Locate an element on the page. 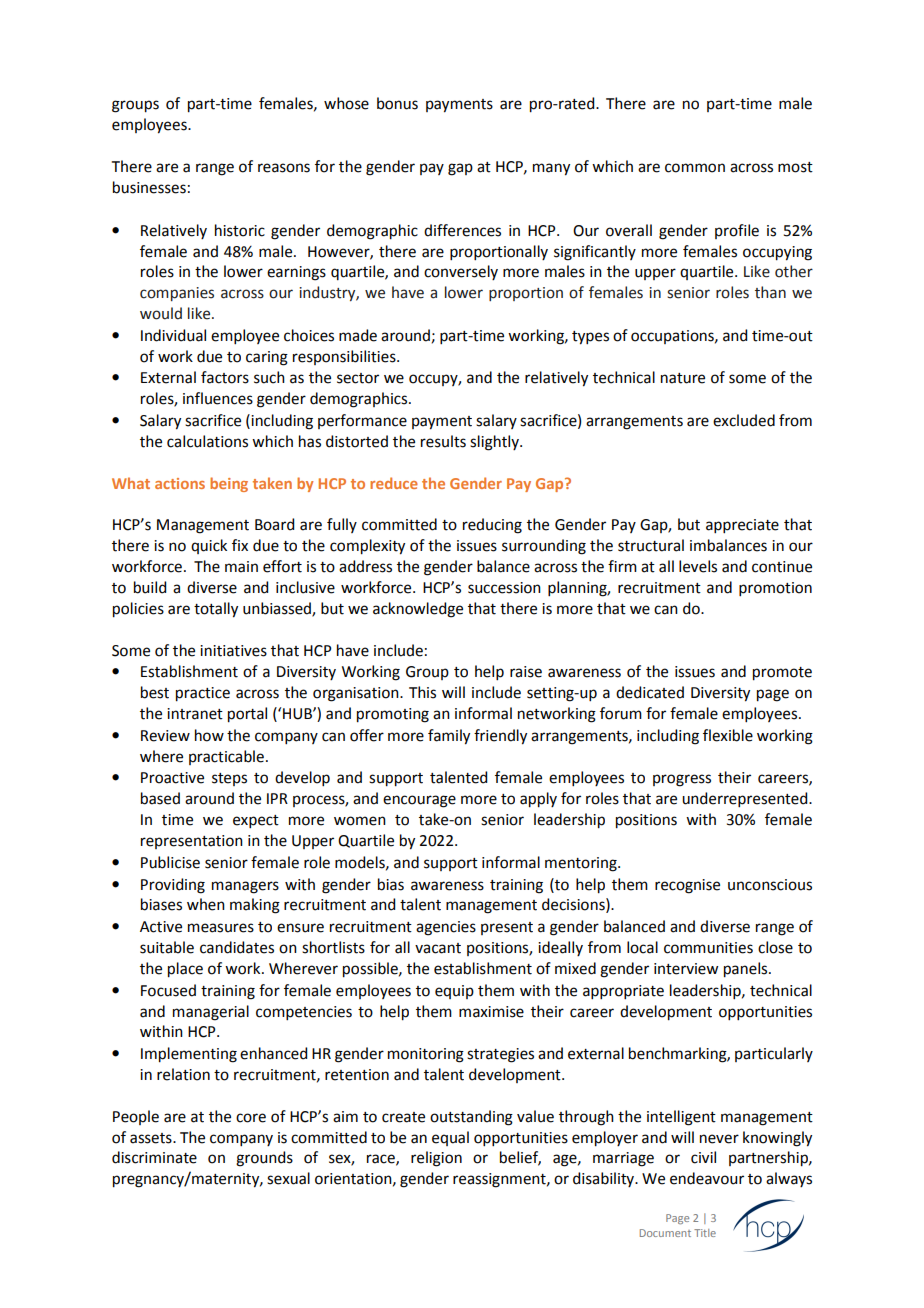 The width and height of the image is (924, 1308). religion is located at coordinates (436, 1159).
